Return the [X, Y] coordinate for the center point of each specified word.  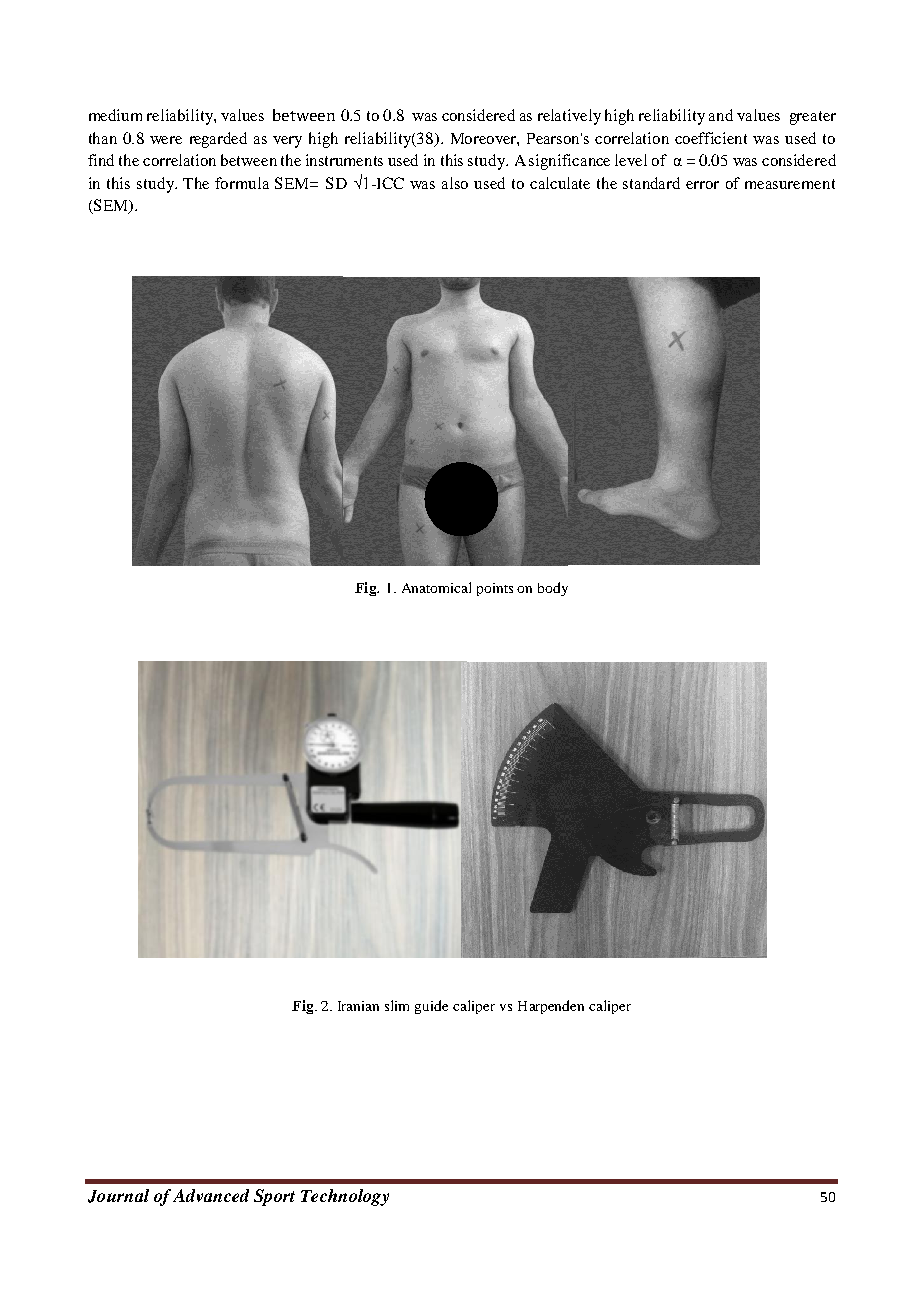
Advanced [211, 1195]
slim [397, 1005]
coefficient [711, 138]
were [166, 140]
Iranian [358, 1006]
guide [431, 1007]
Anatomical [436, 587]
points [495, 589]
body [553, 589]
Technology [345, 1197]
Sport [274, 1197]
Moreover [485, 139]
